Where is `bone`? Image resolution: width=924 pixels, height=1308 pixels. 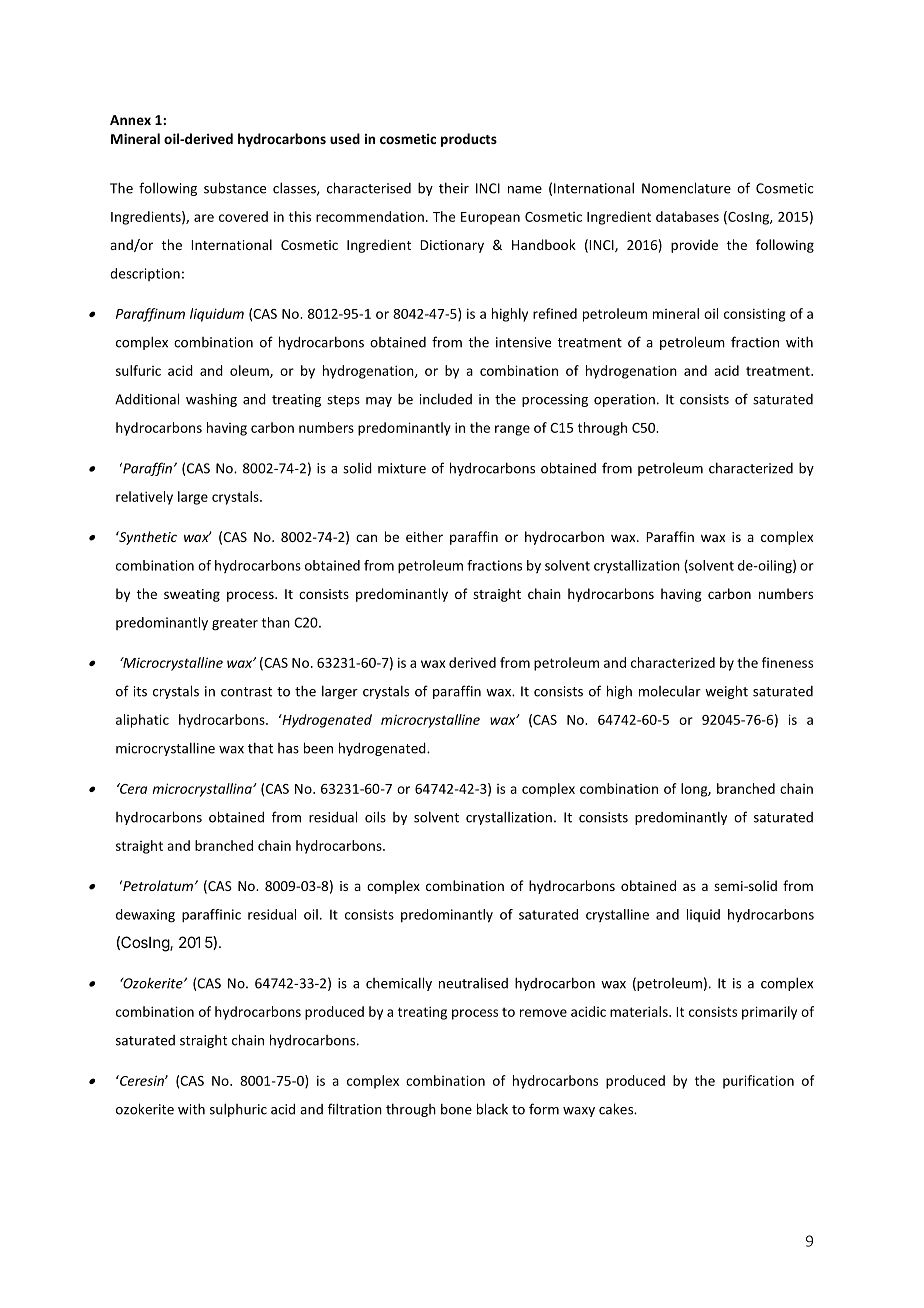 bone is located at coordinates (456, 1109).
